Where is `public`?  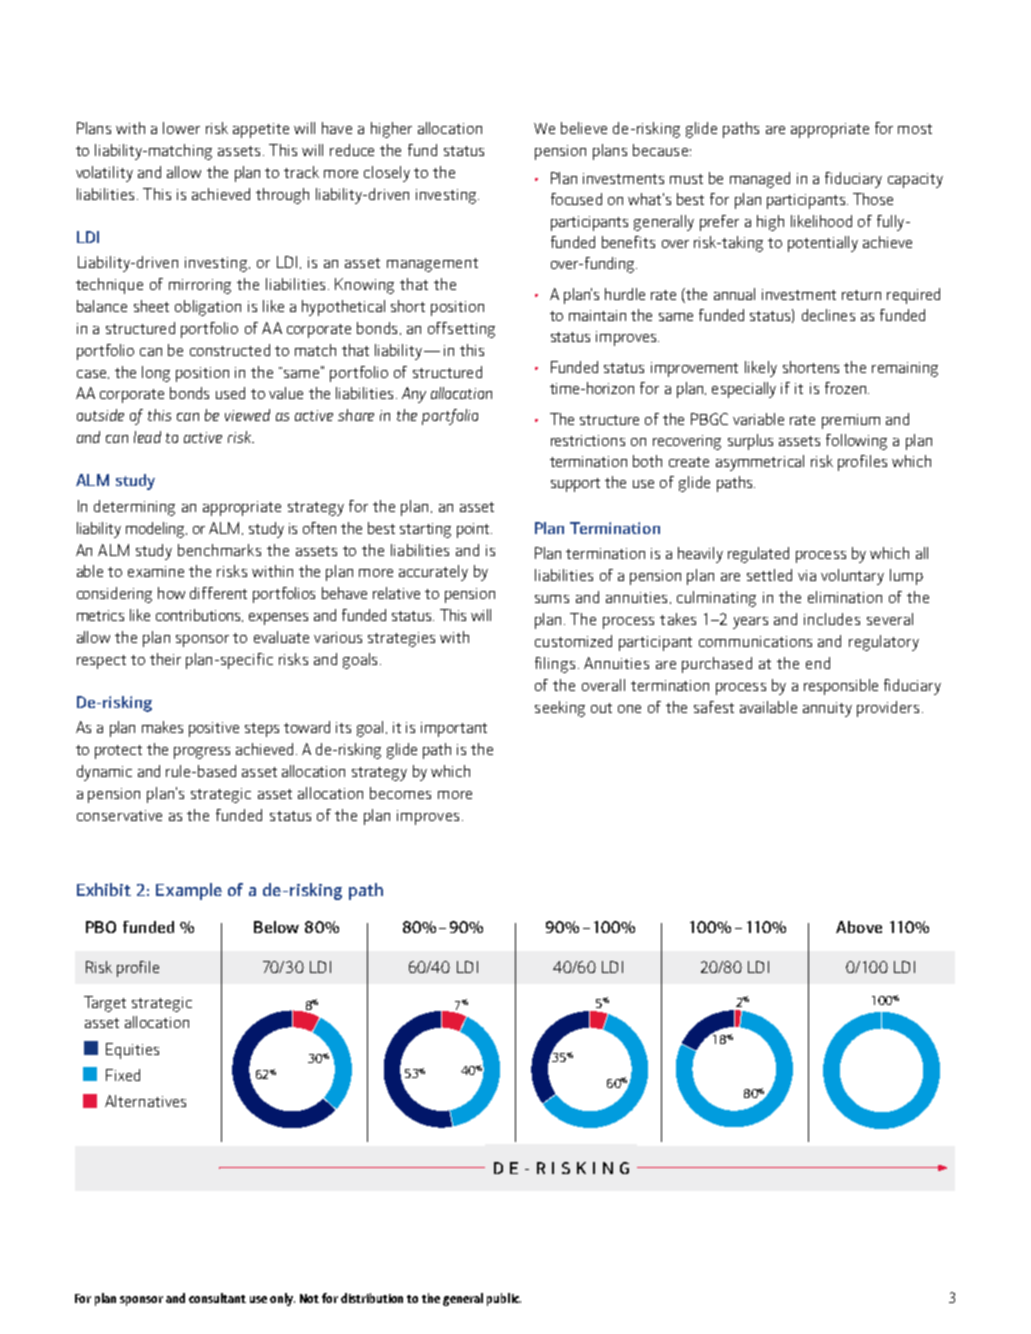 public is located at coordinates (504, 1299).
